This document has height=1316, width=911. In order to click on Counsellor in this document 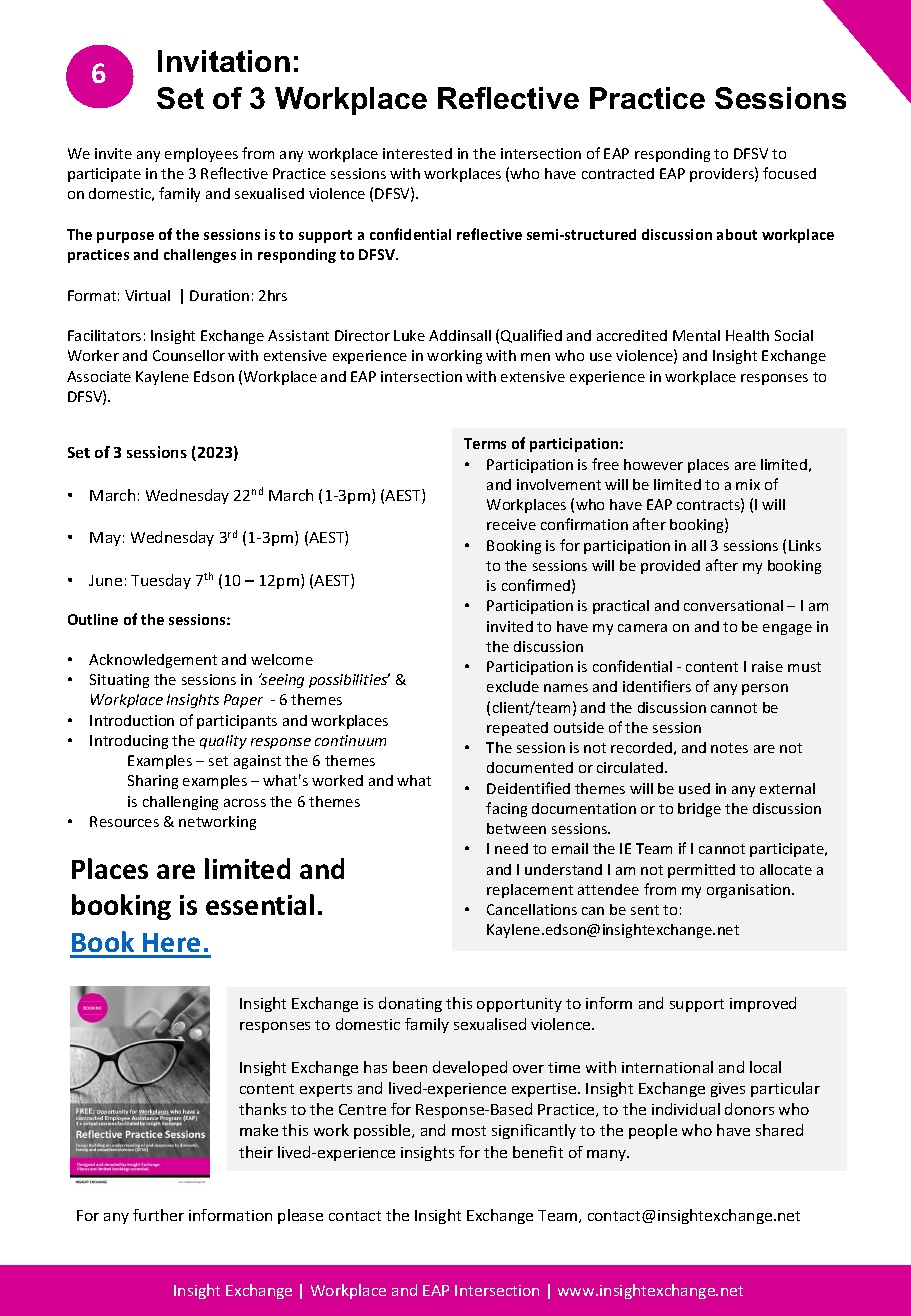, I will do `click(189, 355)`.
